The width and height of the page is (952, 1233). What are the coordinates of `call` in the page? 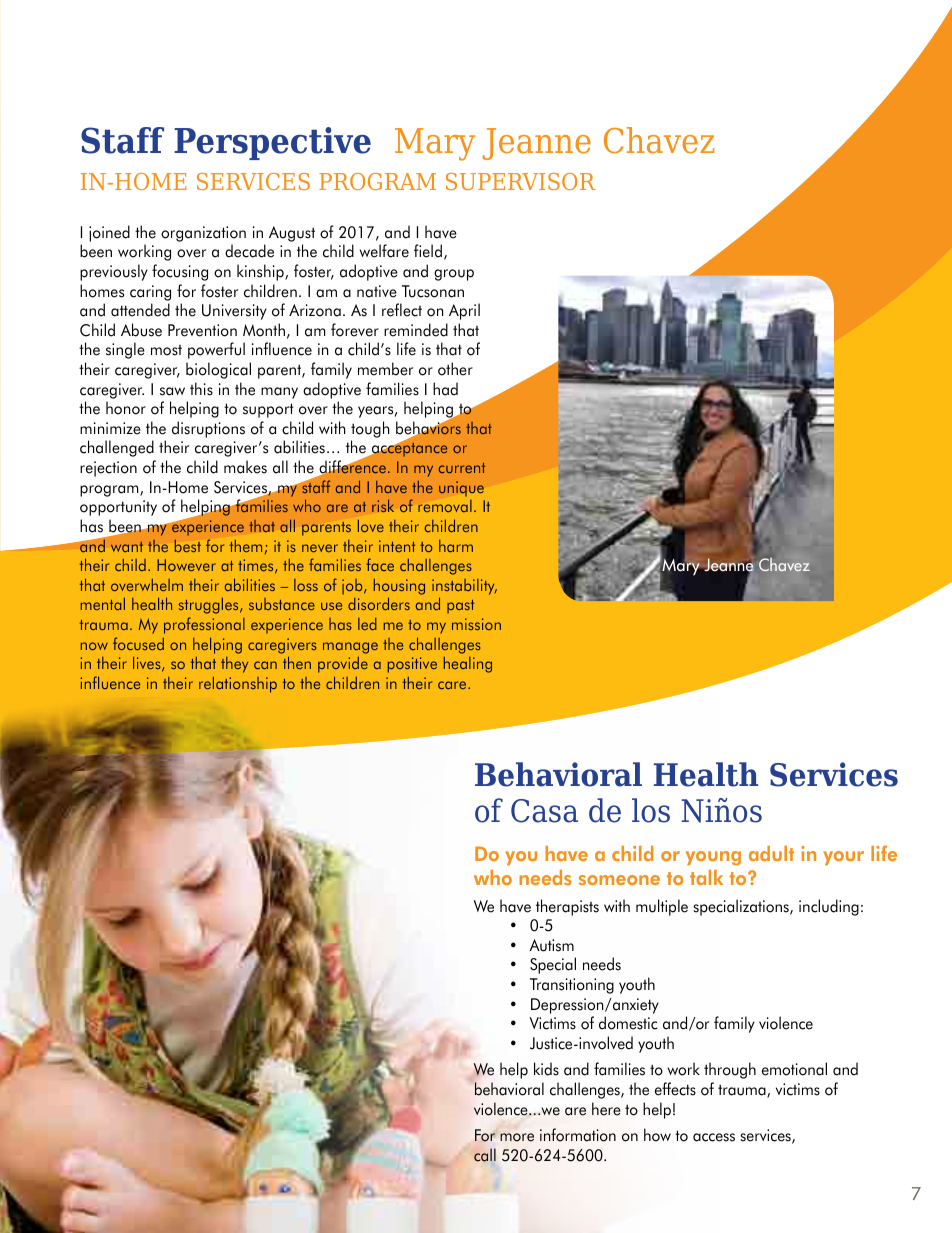 It's located at (485, 1155).
